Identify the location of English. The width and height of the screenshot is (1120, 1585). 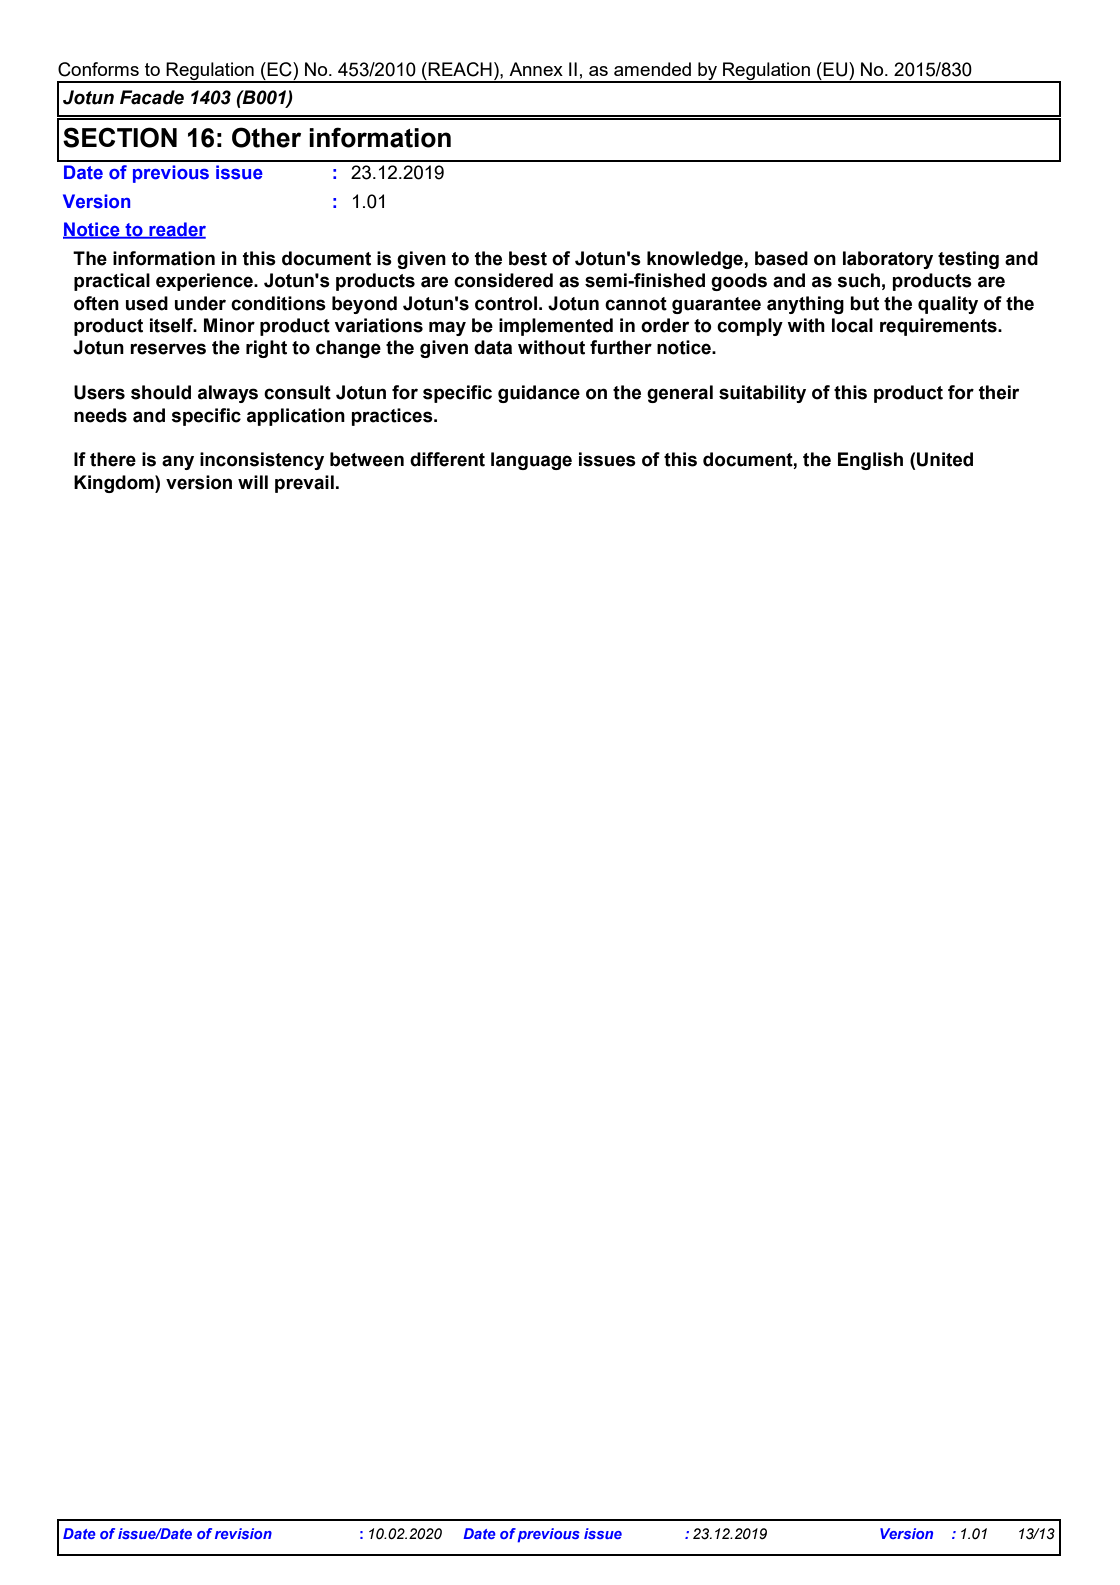
(870, 461).
